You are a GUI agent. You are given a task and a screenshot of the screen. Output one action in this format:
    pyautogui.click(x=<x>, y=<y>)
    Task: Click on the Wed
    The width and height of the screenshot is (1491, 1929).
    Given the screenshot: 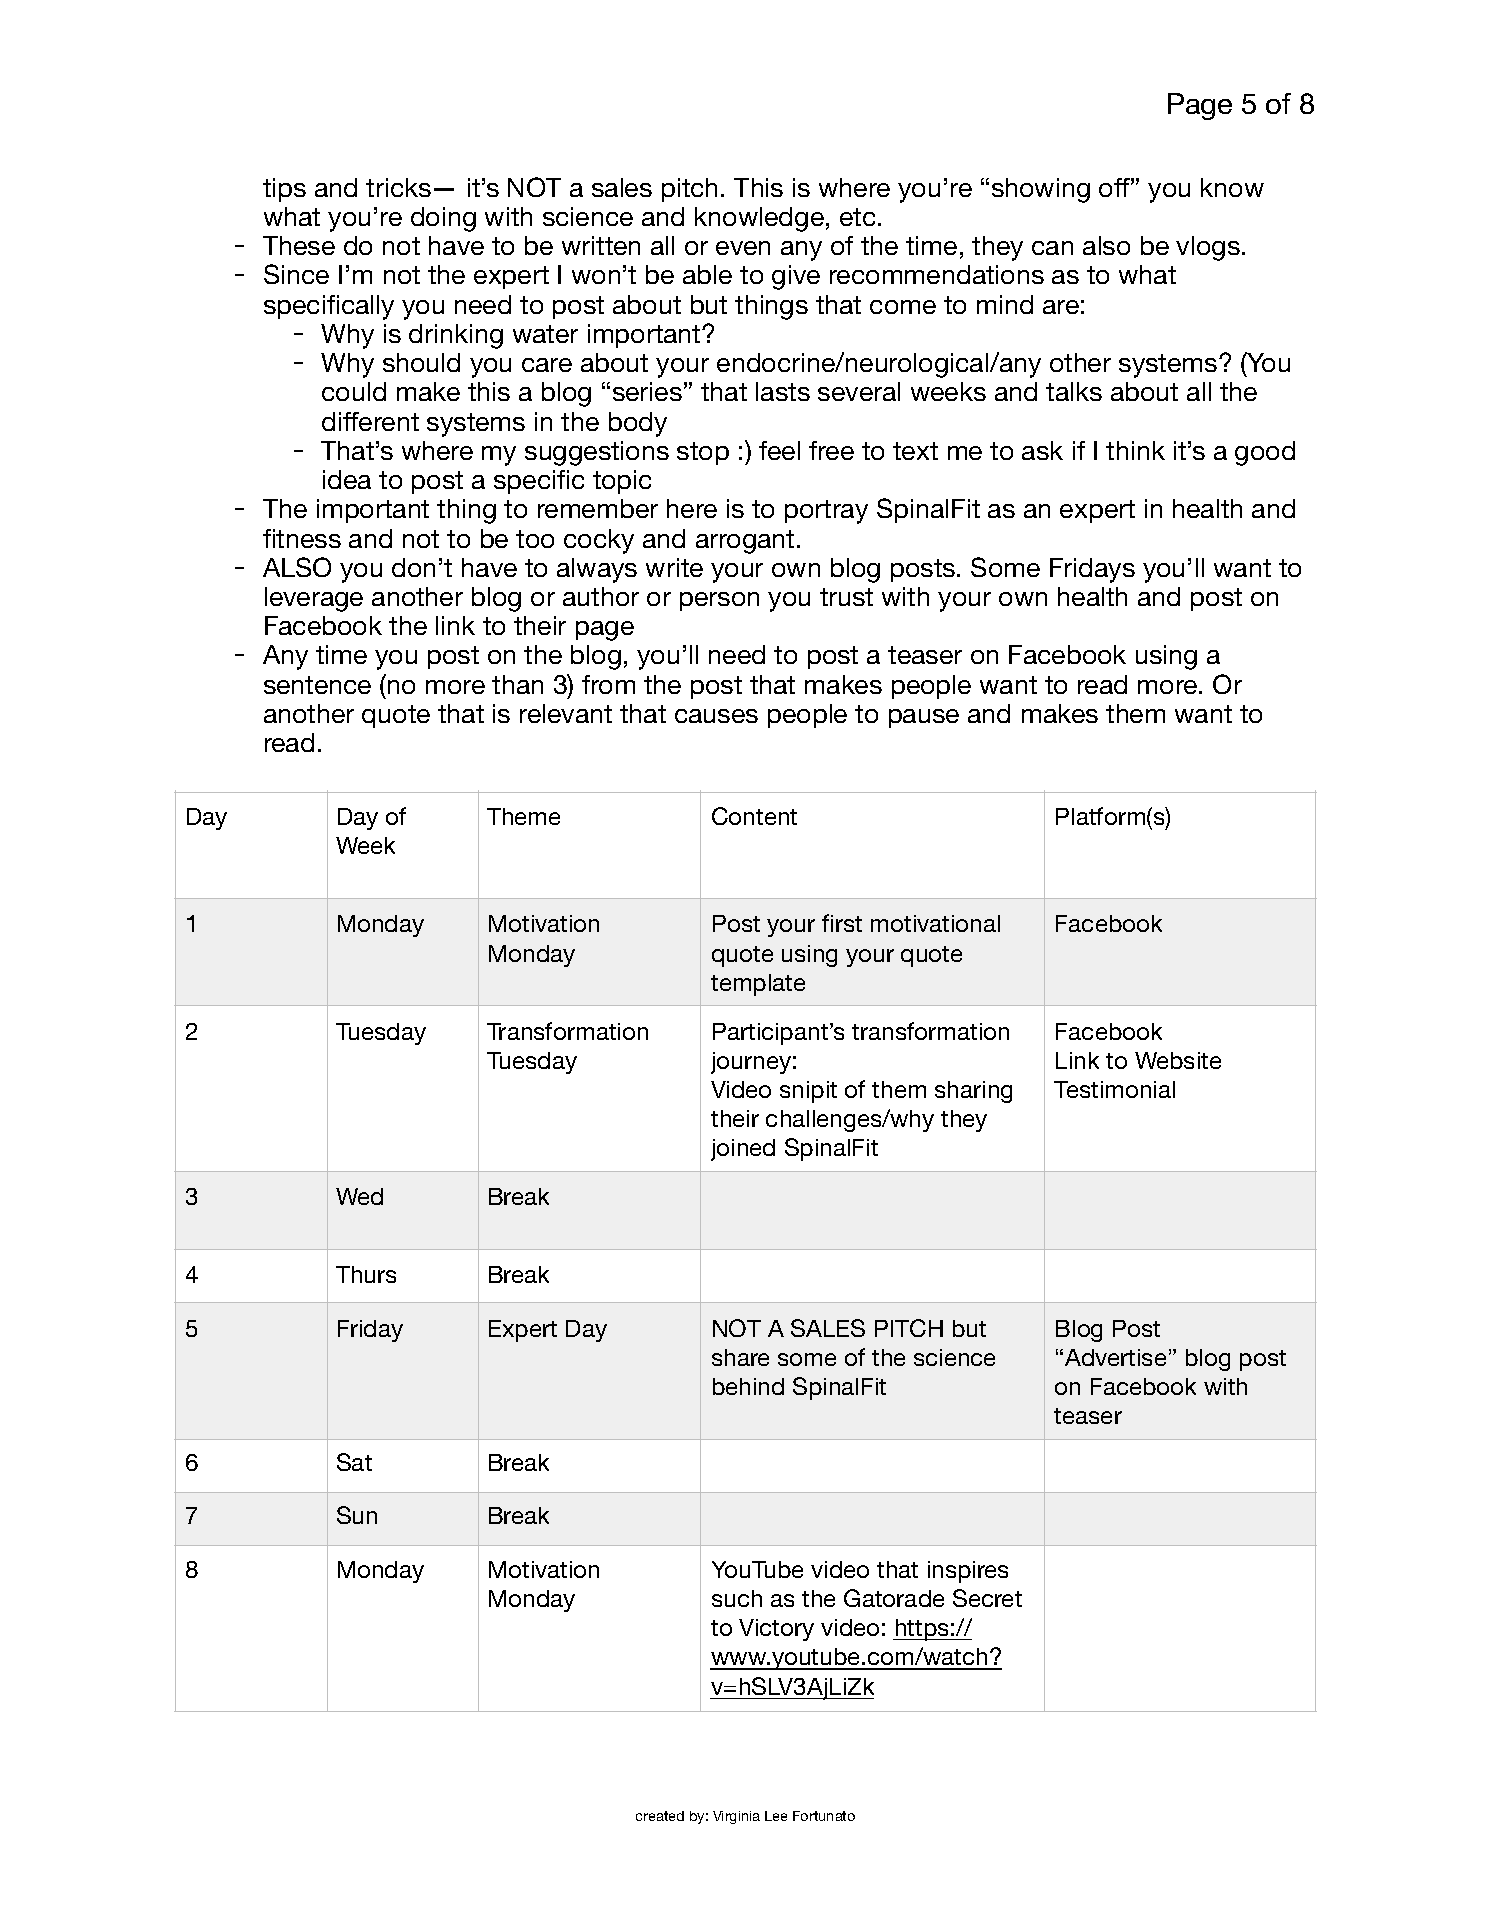 What is the action you would take?
    pyautogui.click(x=359, y=1196)
